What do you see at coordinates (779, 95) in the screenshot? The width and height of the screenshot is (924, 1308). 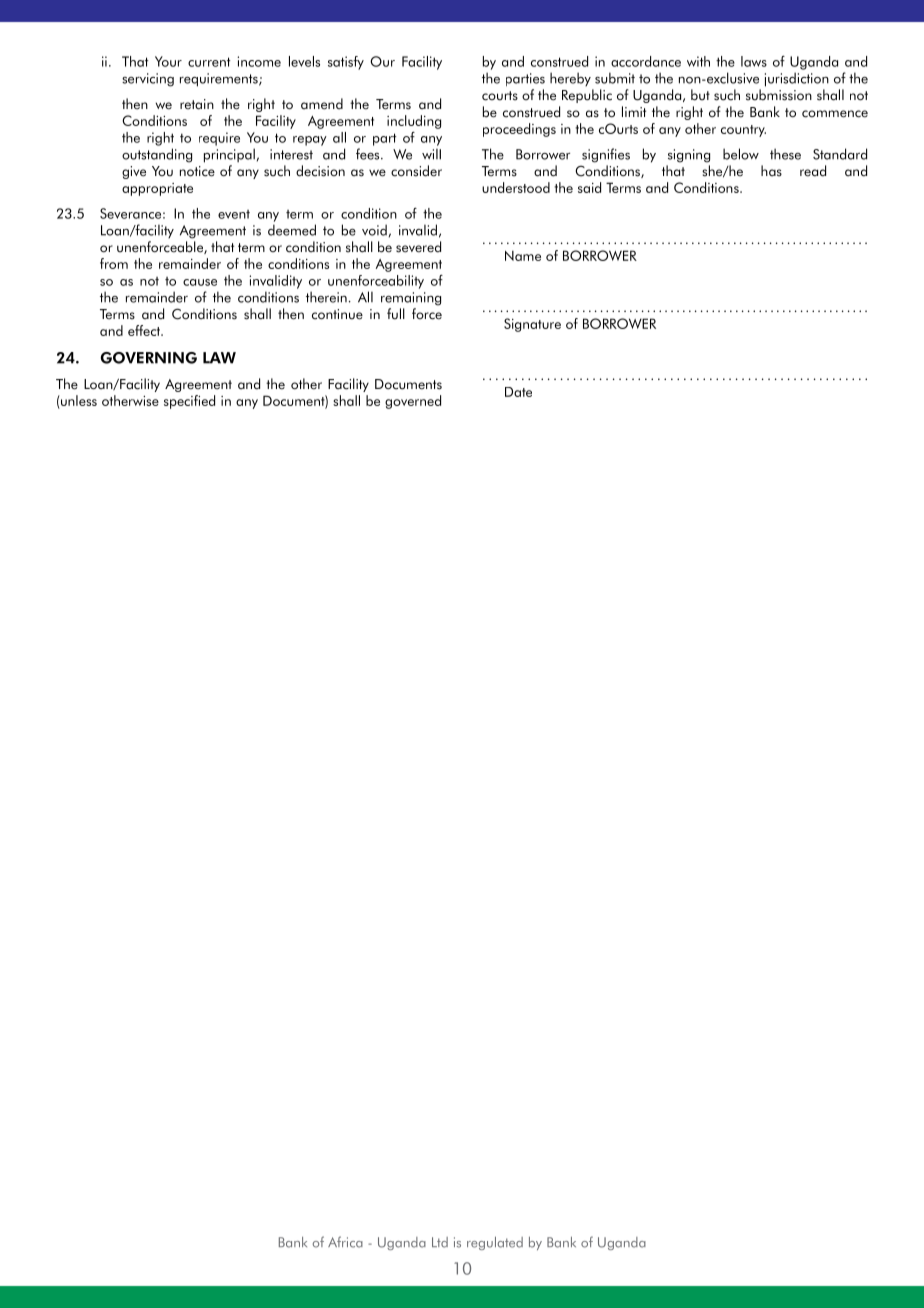 I see `submission` at bounding box center [779, 95].
